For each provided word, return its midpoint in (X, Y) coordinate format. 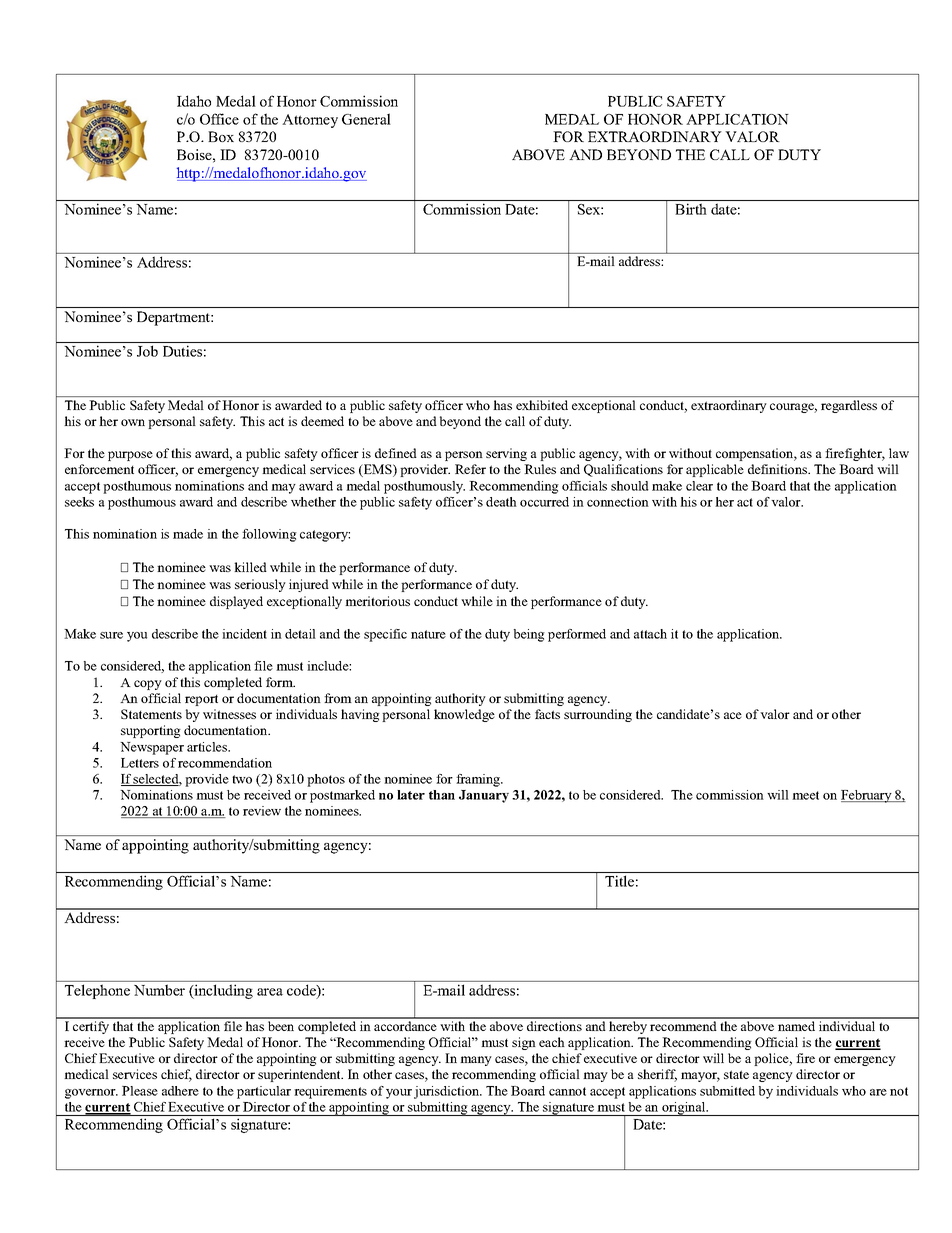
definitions (779, 469)
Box (221, 136)
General (366, 119)
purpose (130, 456)
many (476, 1061)
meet (805, 795)
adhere (180, 1091)
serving (506, 454)
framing (479, 780)
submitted (727, 1091)
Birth (691, 209)
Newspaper (152, 748)
